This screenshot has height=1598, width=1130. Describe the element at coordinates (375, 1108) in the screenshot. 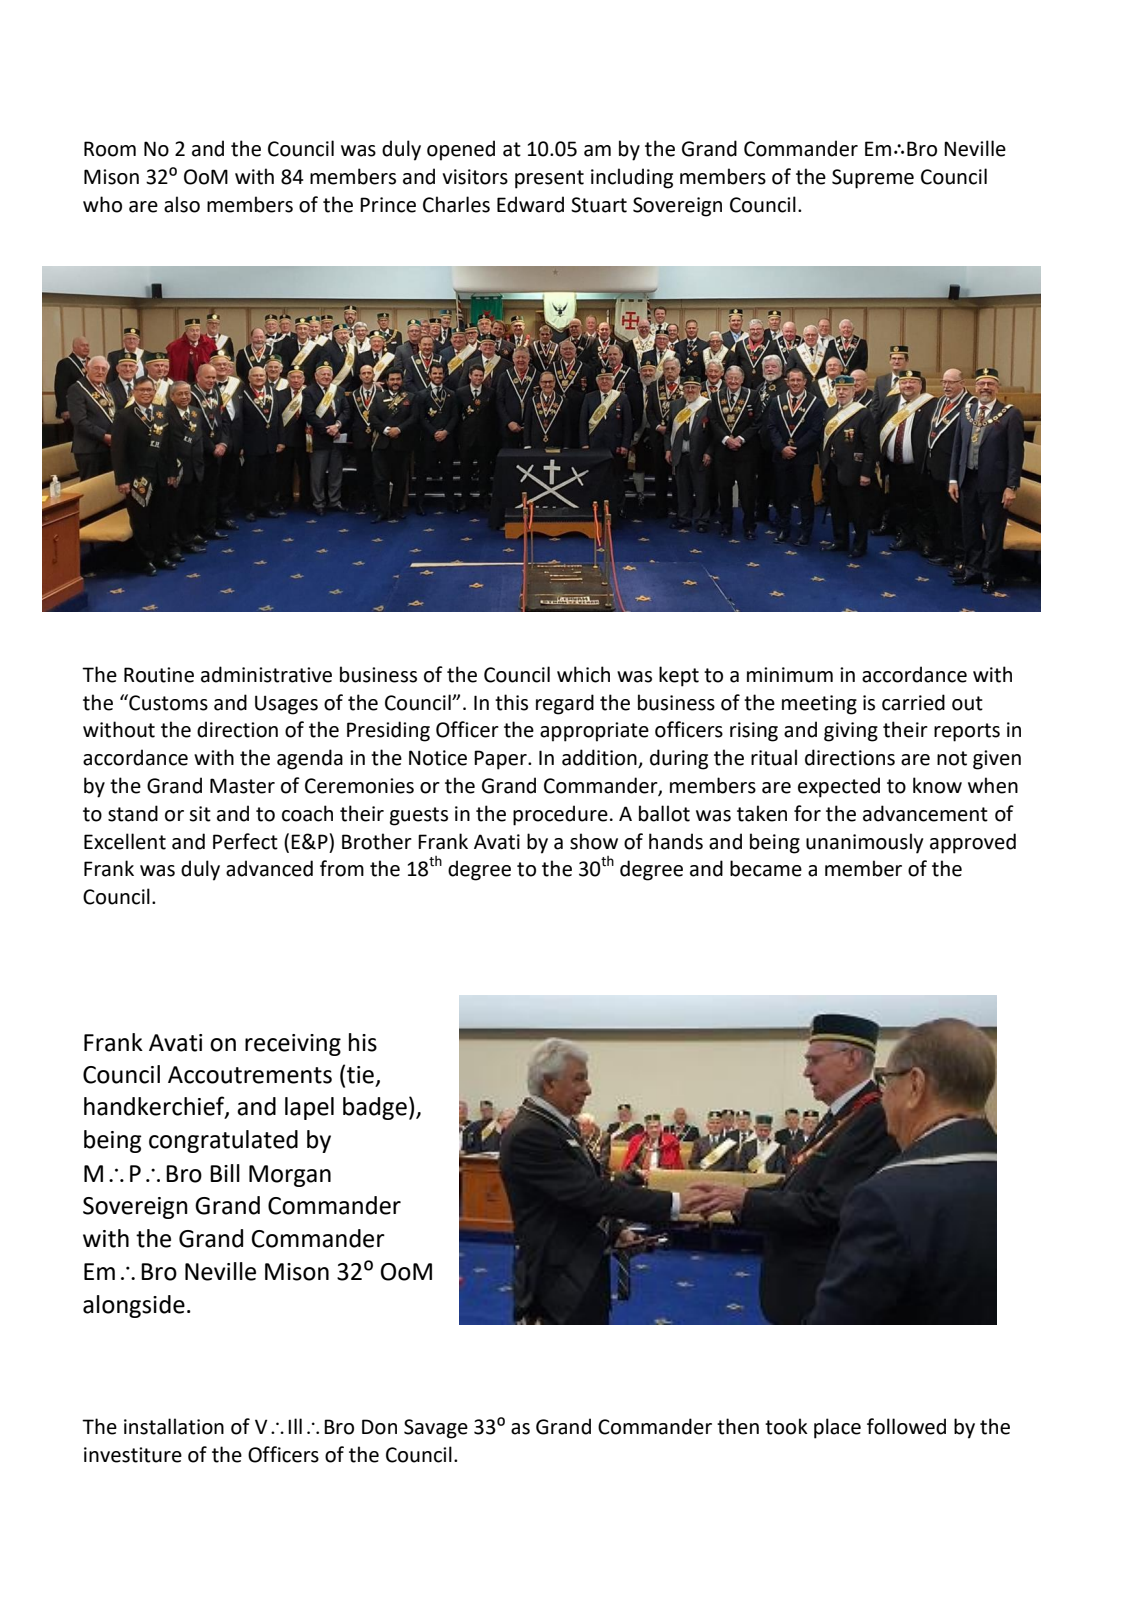

I see `badge` at that location.
